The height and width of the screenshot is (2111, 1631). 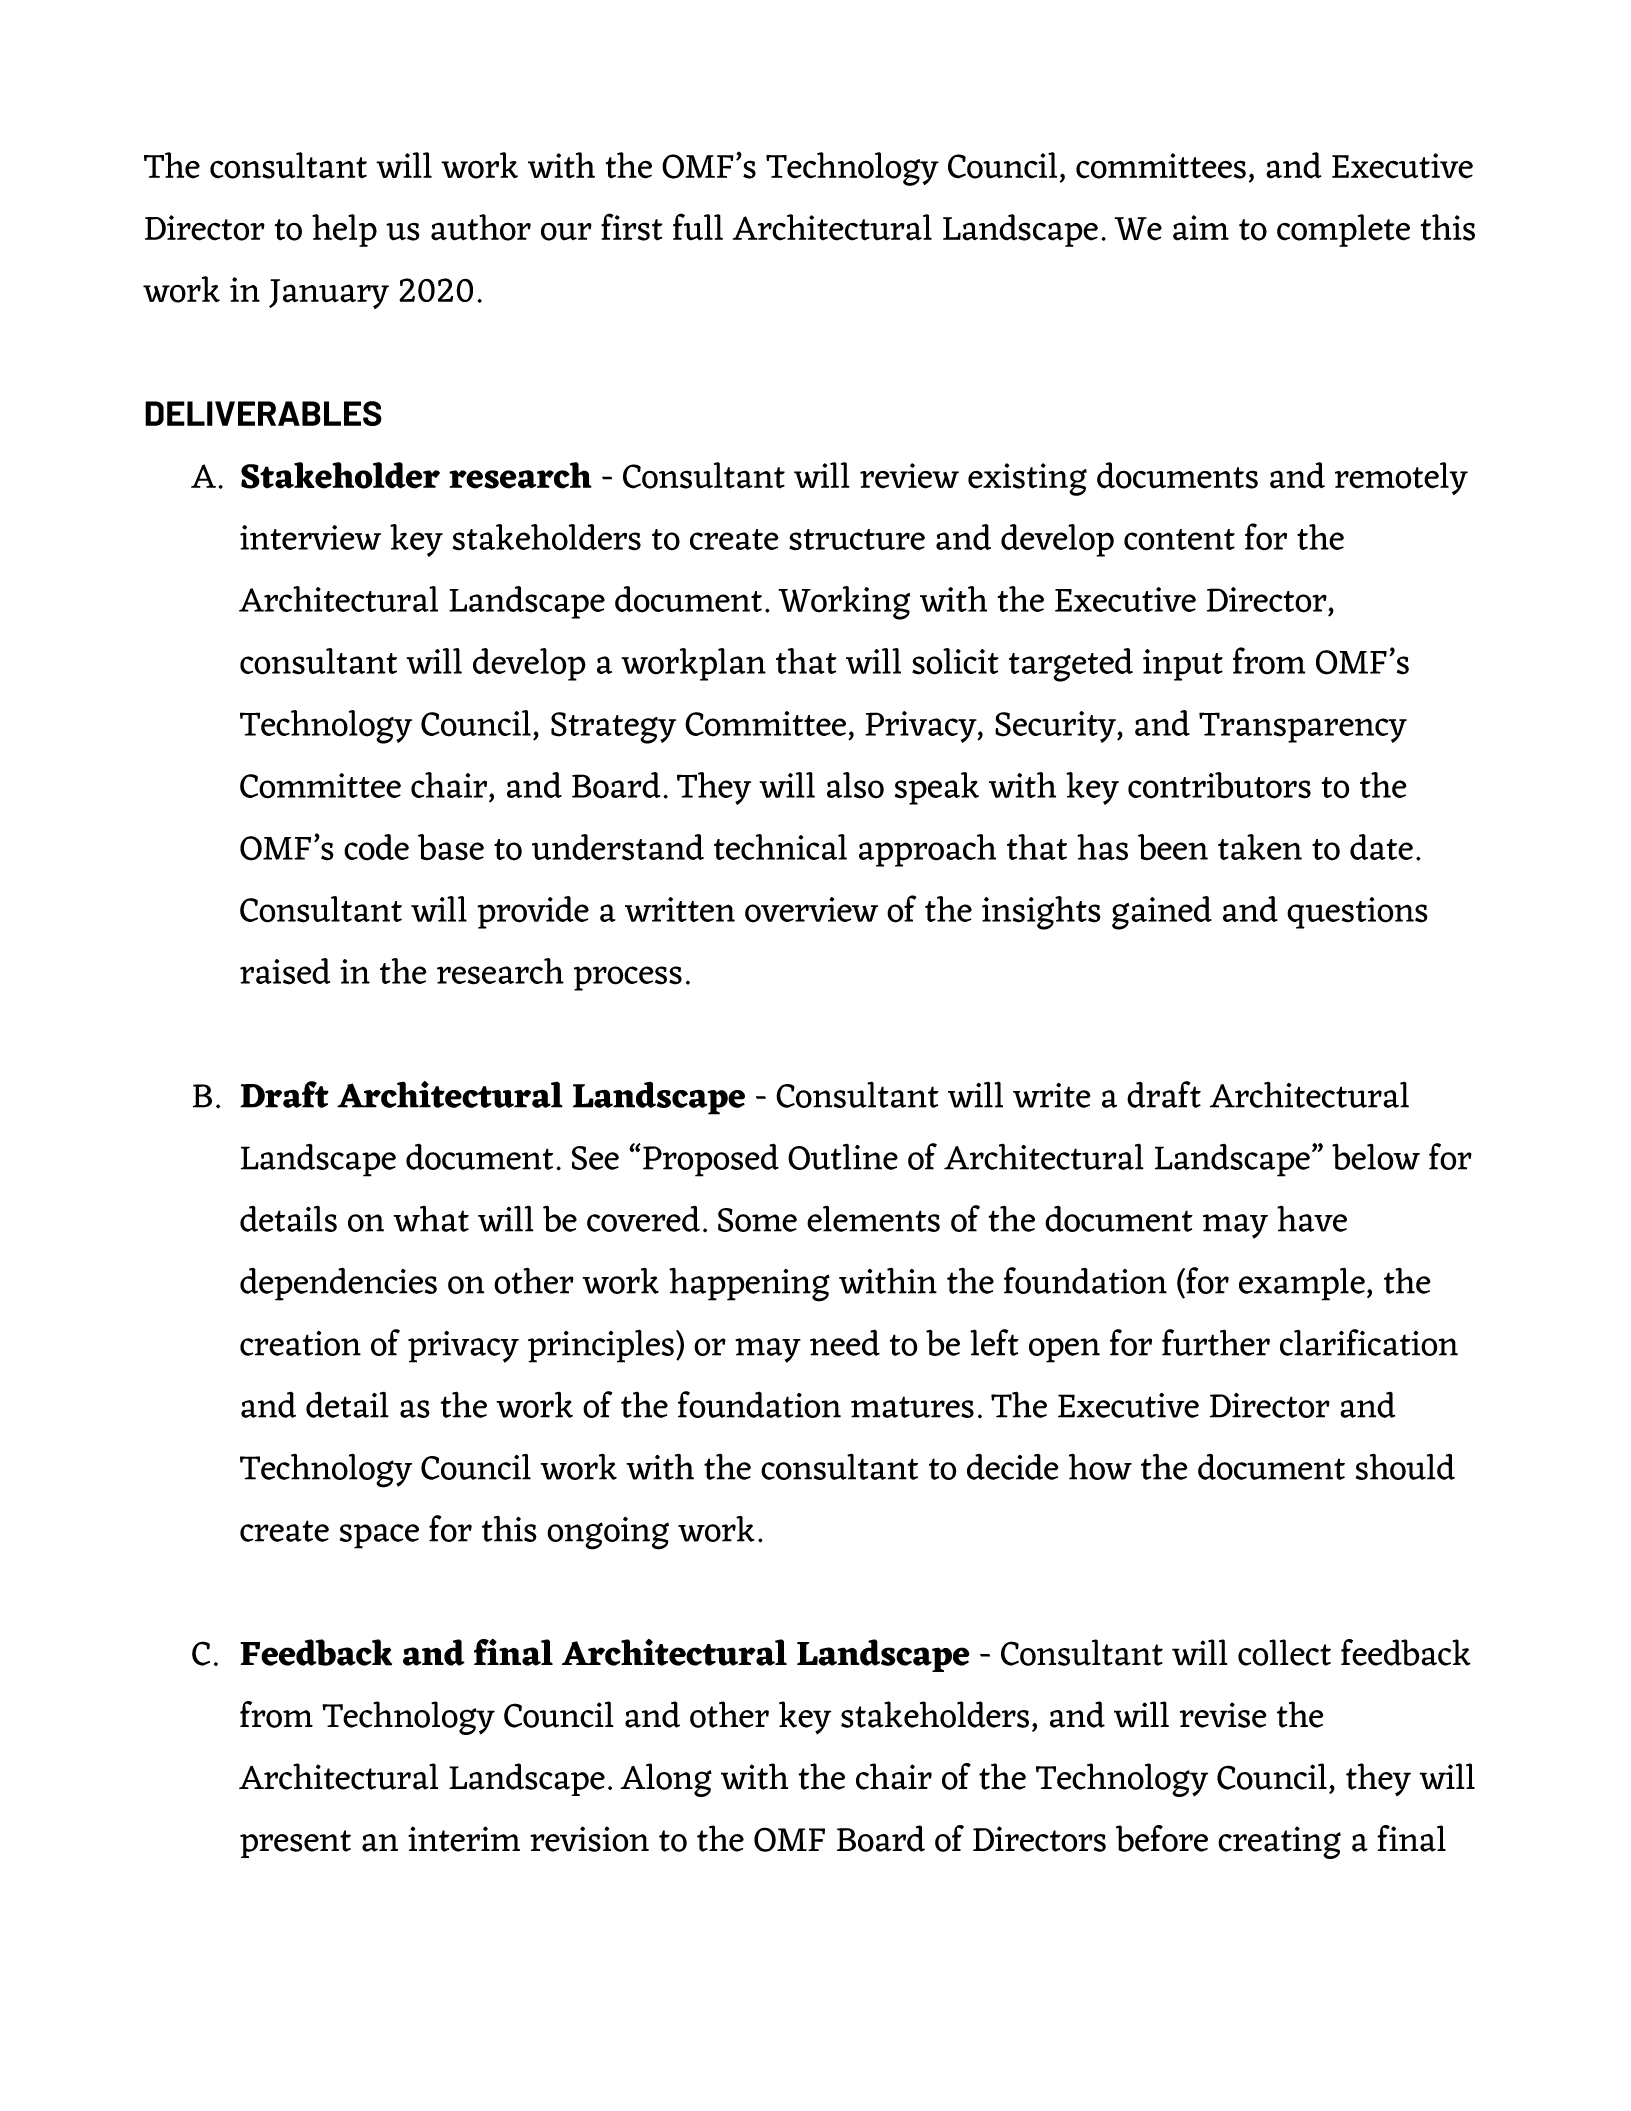 What do you see at coordinates (1201, 228) in the screenshot?
I see `aim` at bounding box center [1201, 228].
